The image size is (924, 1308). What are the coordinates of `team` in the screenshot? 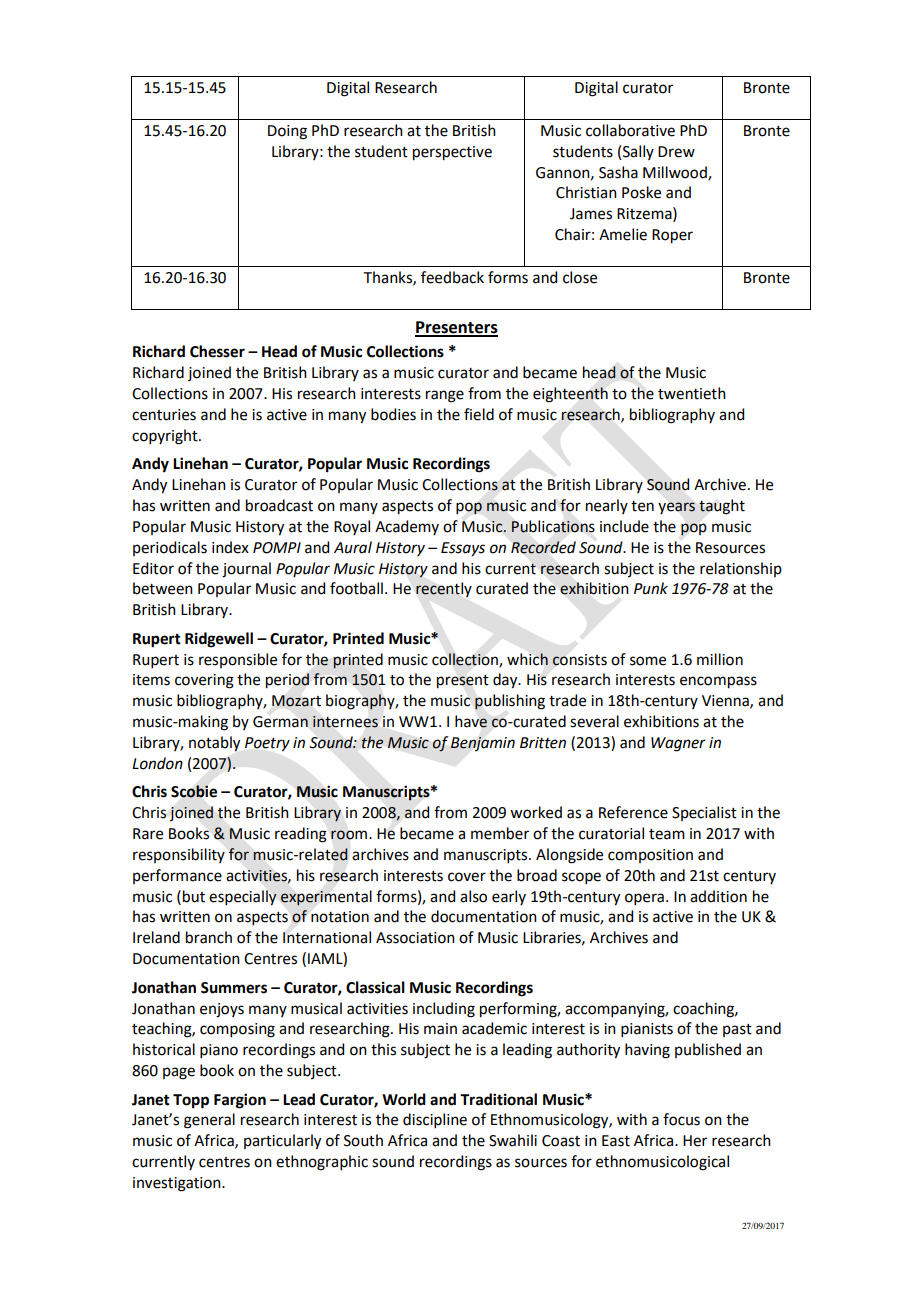 It's located at (667, 834).
